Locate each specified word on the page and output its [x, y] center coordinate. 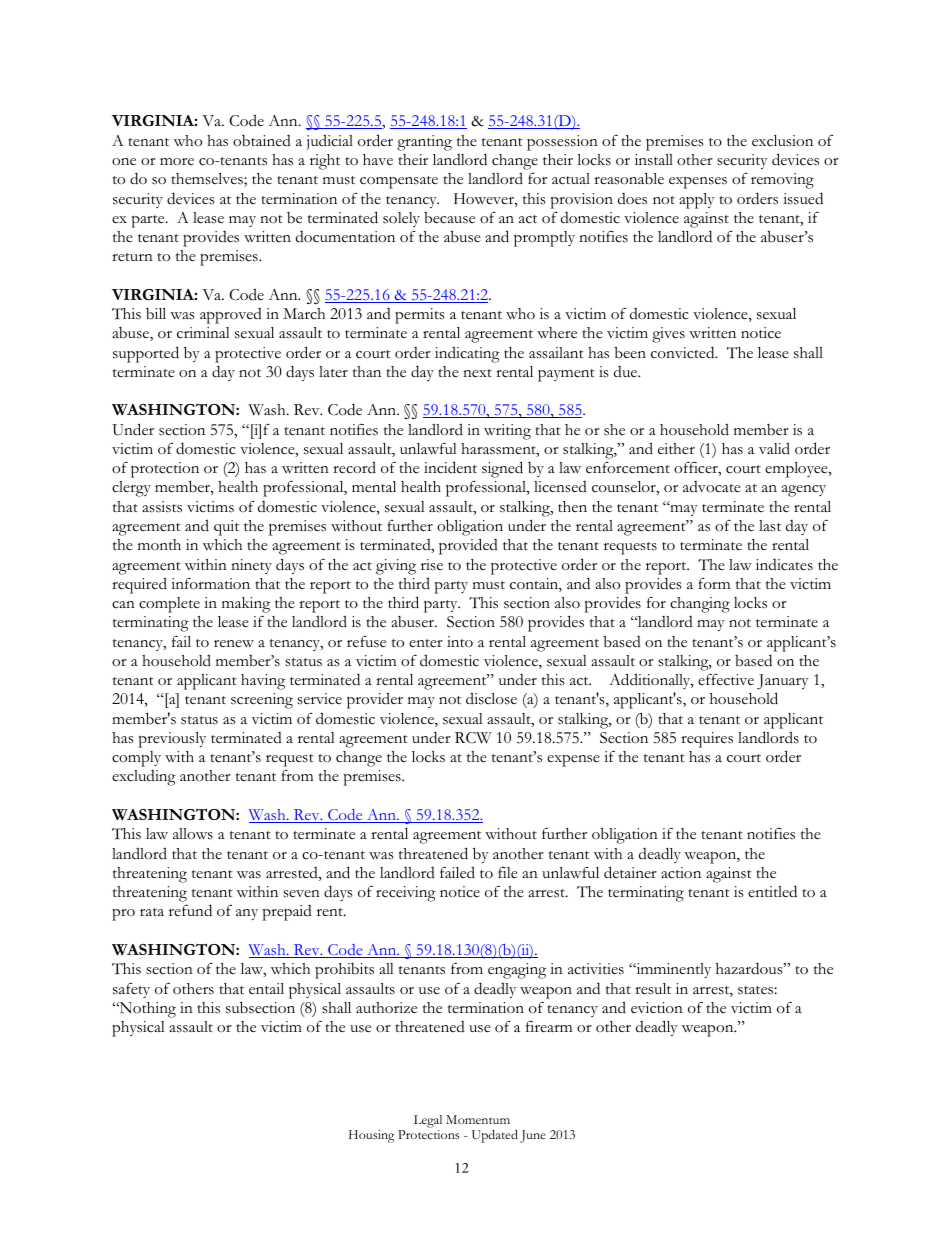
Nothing [146, 1010]
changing [700, 605]
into [460, 641]
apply [697, 201]
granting [424, 143]
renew [234, 644]
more [177, 161]
